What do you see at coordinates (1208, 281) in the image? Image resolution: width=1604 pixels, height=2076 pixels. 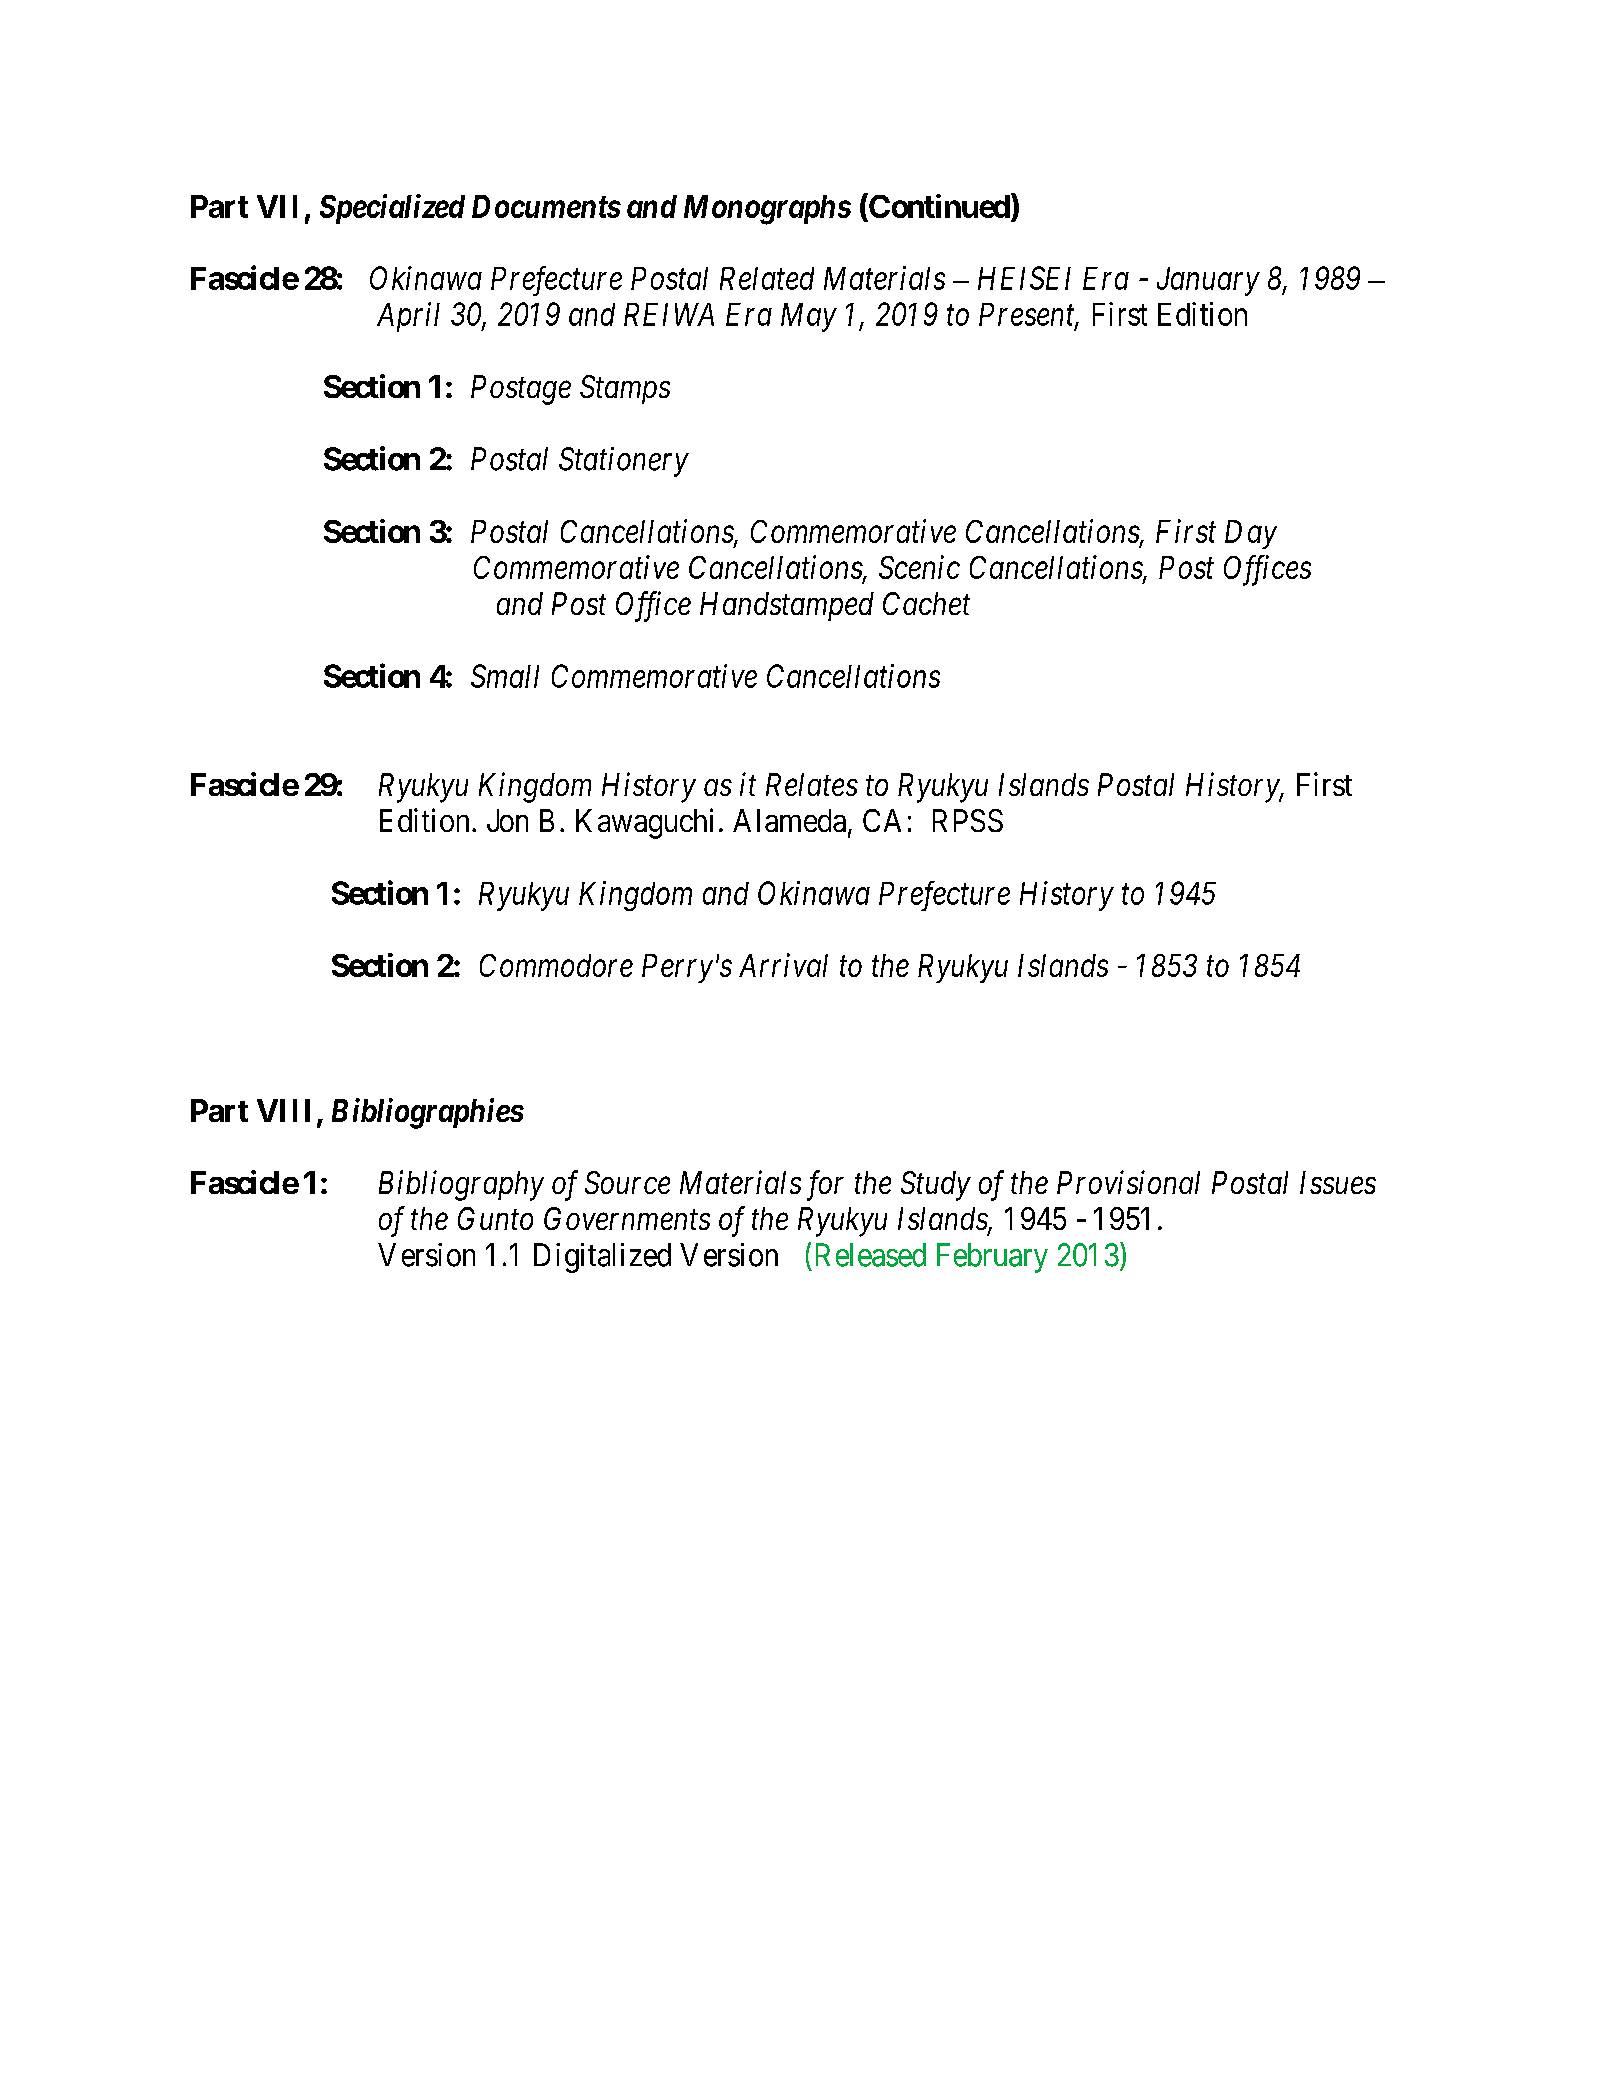 I see `January` at bounding box center [1208, 281].
